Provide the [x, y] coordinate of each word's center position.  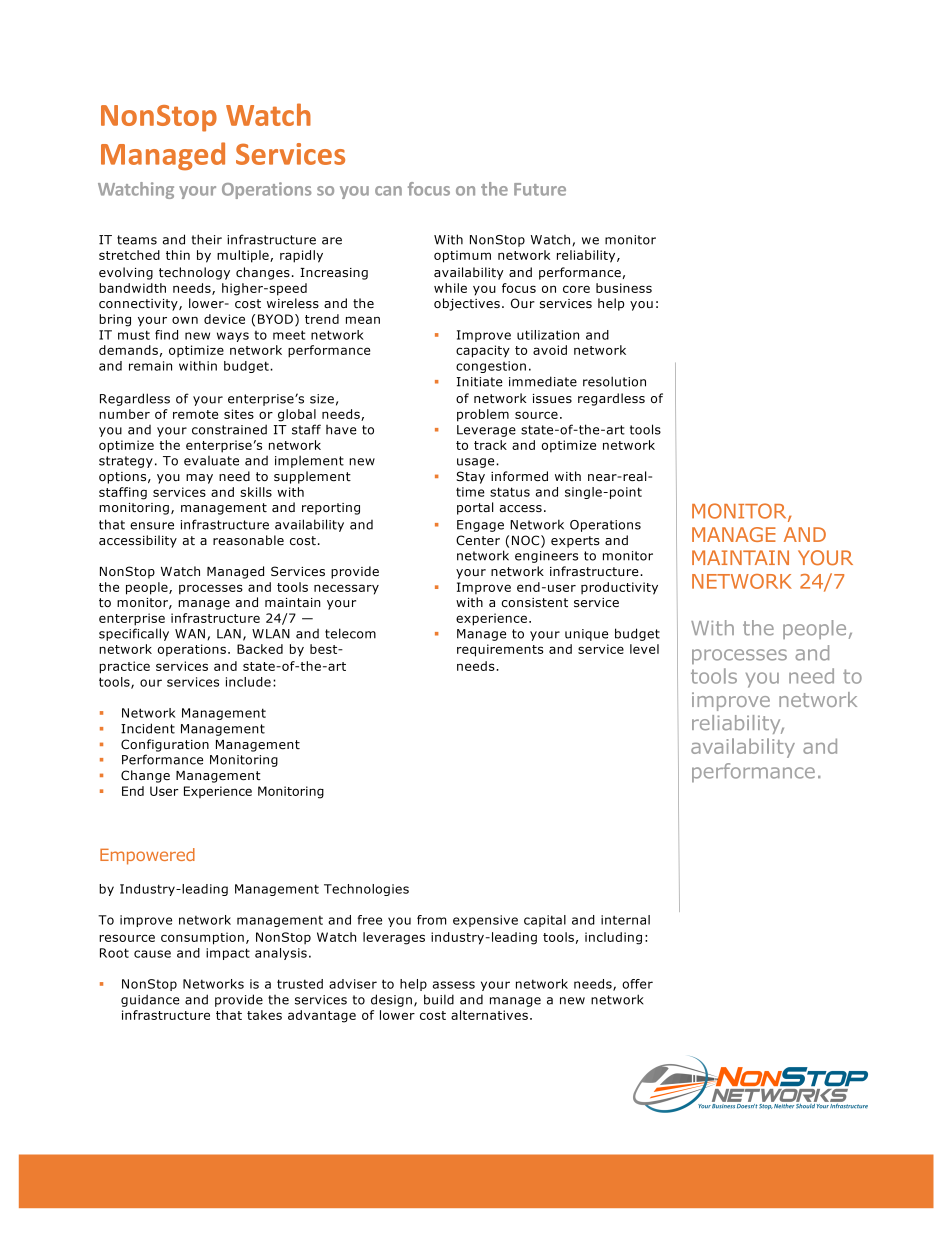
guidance [150, 1000]
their [207, 239]
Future [540, 189]
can [388, 191]
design [391, 1000]
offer [637, 984]
